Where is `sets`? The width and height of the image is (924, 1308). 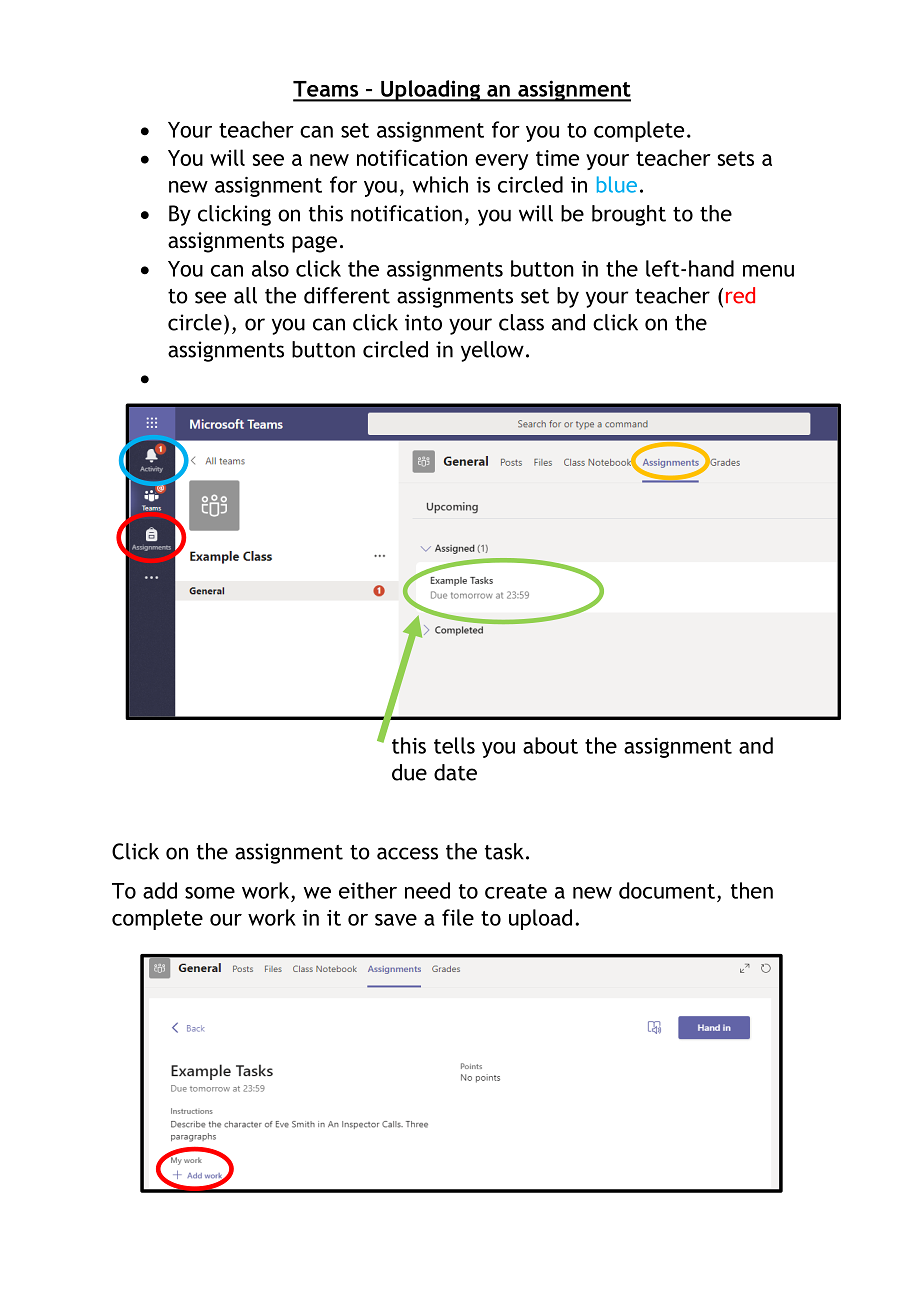
sets is located at coordinates (736, 158).
